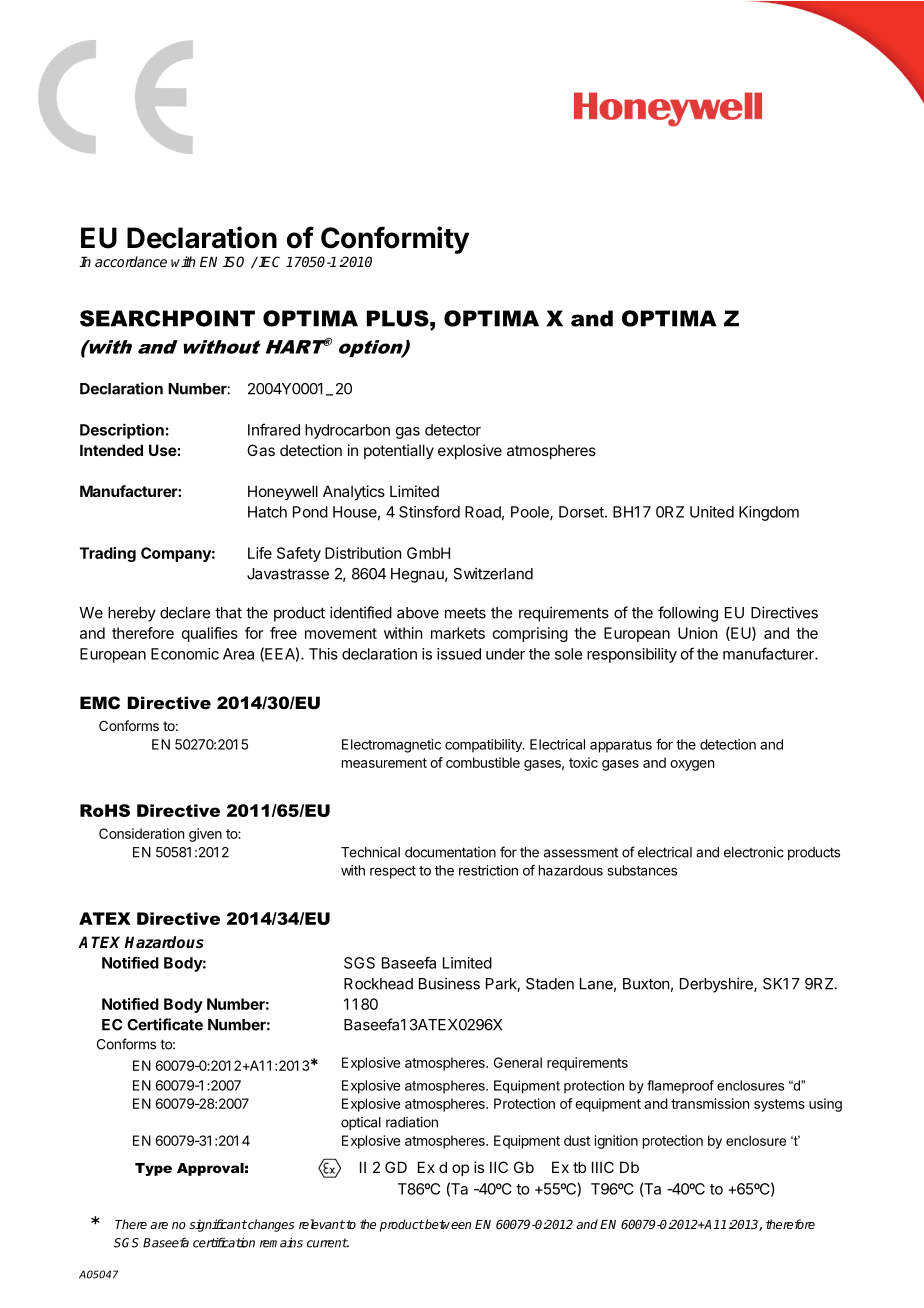 This page has width=924, height=1308. Describe the element at coordinates (218, 1225) in the page. I see `significant` at that location.
